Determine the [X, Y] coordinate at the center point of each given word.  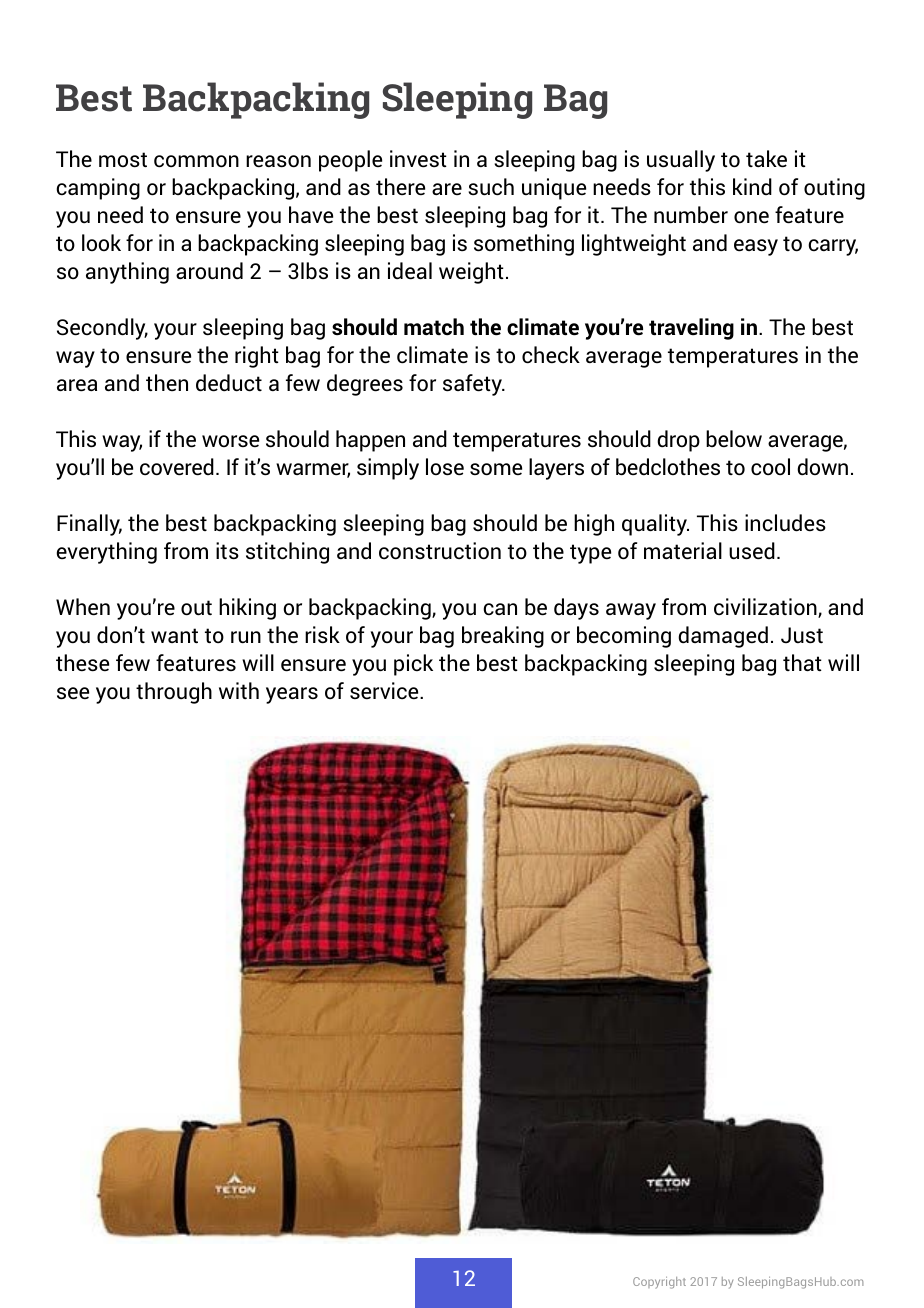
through [174, 693]
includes [785, 523]
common [196, 161]
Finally [89, 525]
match [434, 327]
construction [440, 551]
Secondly [102, 329]
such [491, 187]
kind [752, 186]
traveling [691, 329]
